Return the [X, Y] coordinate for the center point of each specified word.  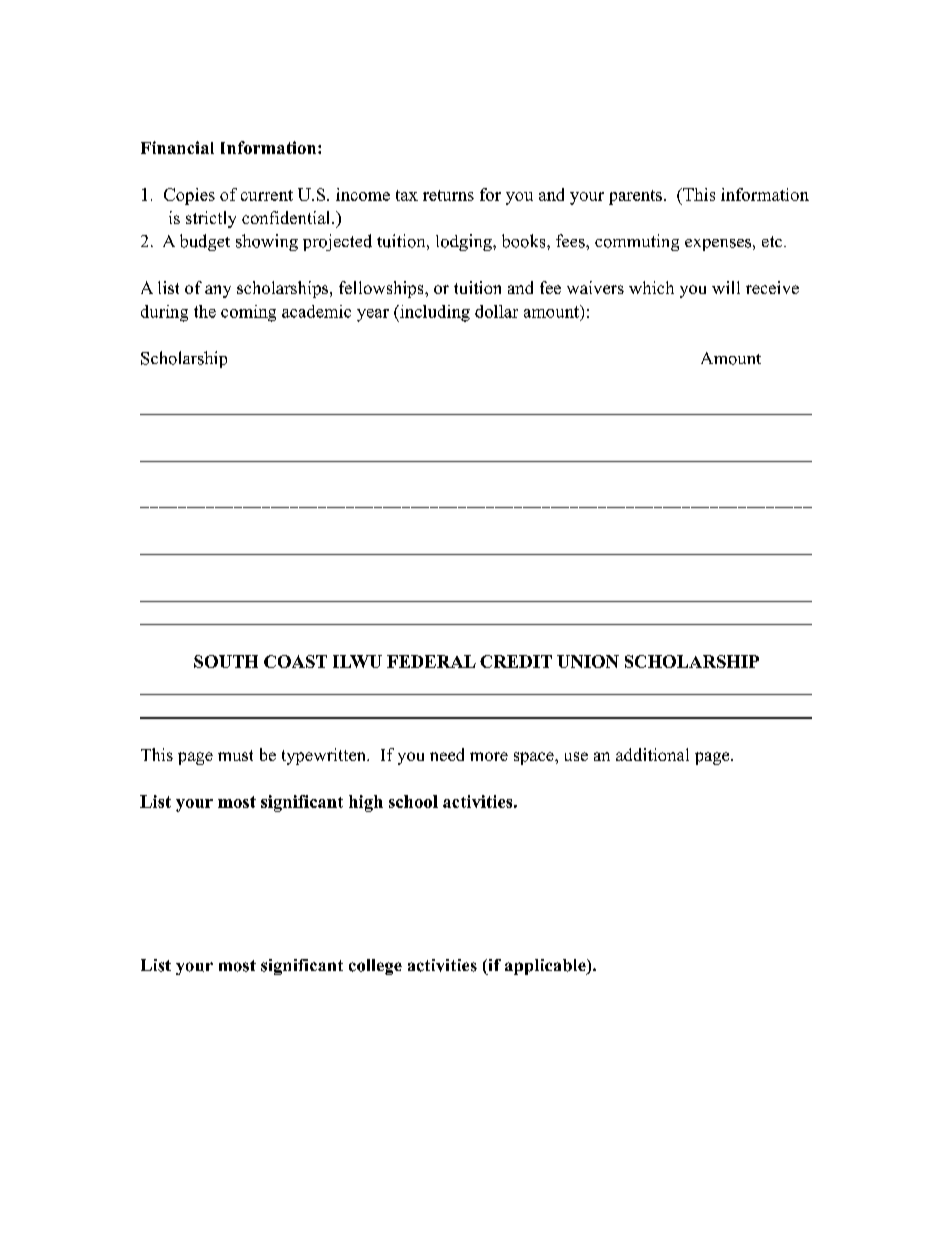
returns [448, 195]
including [434, 313]
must [235, 755]
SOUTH [226, 661]
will [726, 287]
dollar [496, 311]
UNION [588, 661]
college [375, 967]
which [651, 287]
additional [652, 754]
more [489, 756]
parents [635, 197]
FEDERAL [431, 661]
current [267, 195]
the [205, 311]
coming [248, 313]
